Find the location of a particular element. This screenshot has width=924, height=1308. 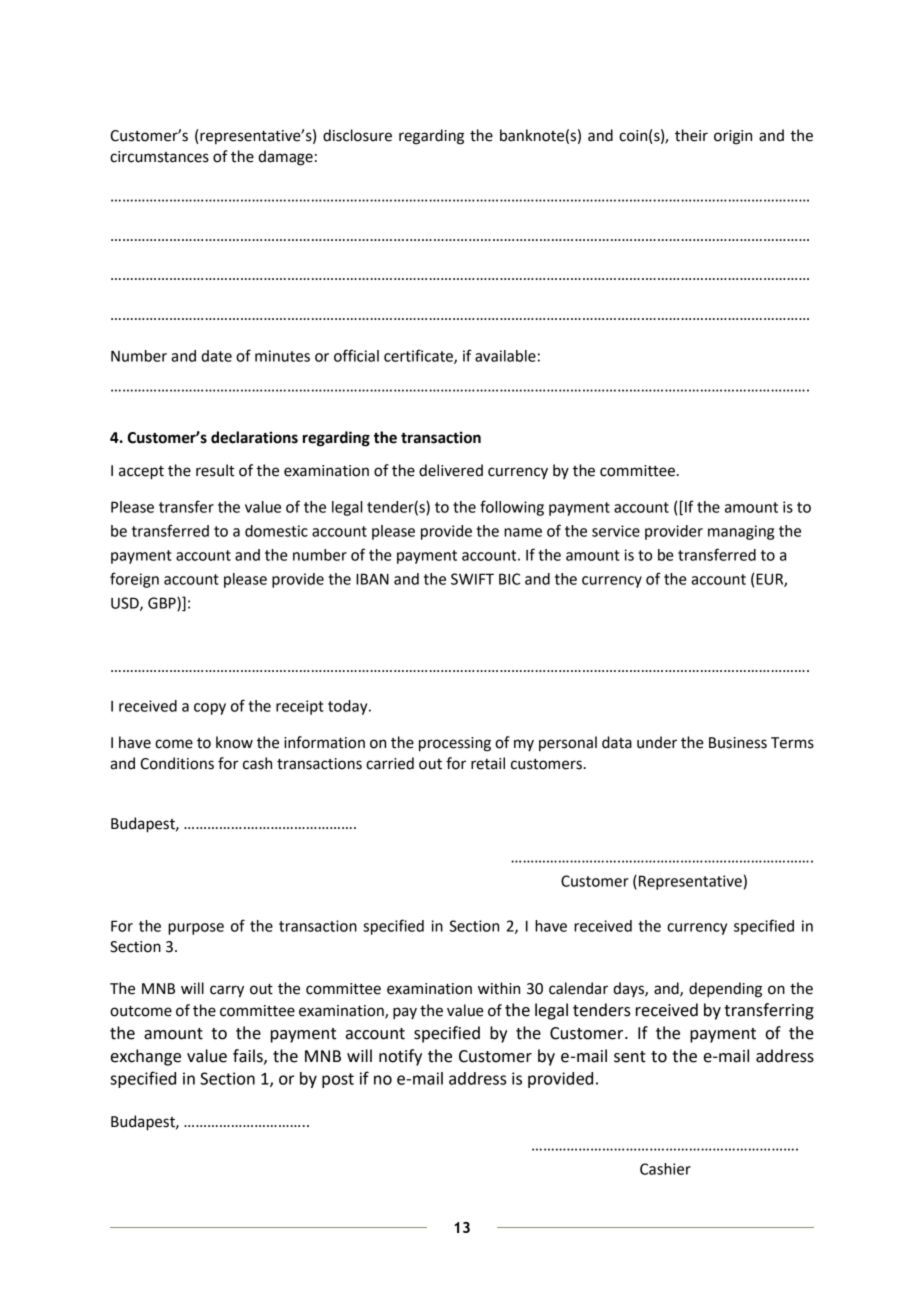

notify is located at coordinates (400, 1057).
